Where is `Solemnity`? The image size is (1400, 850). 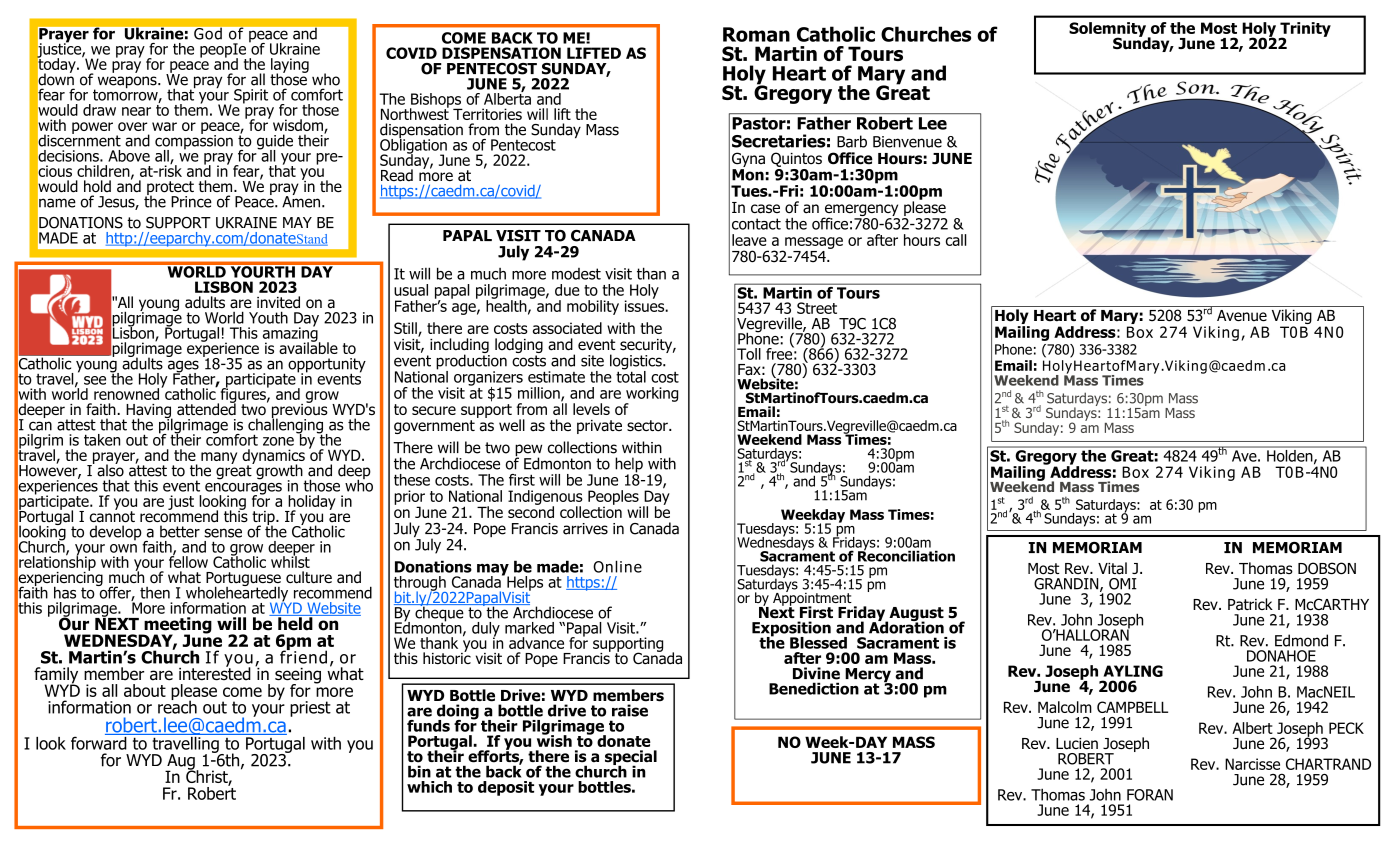
Solemnity is located at coordinates (1107, 30).
